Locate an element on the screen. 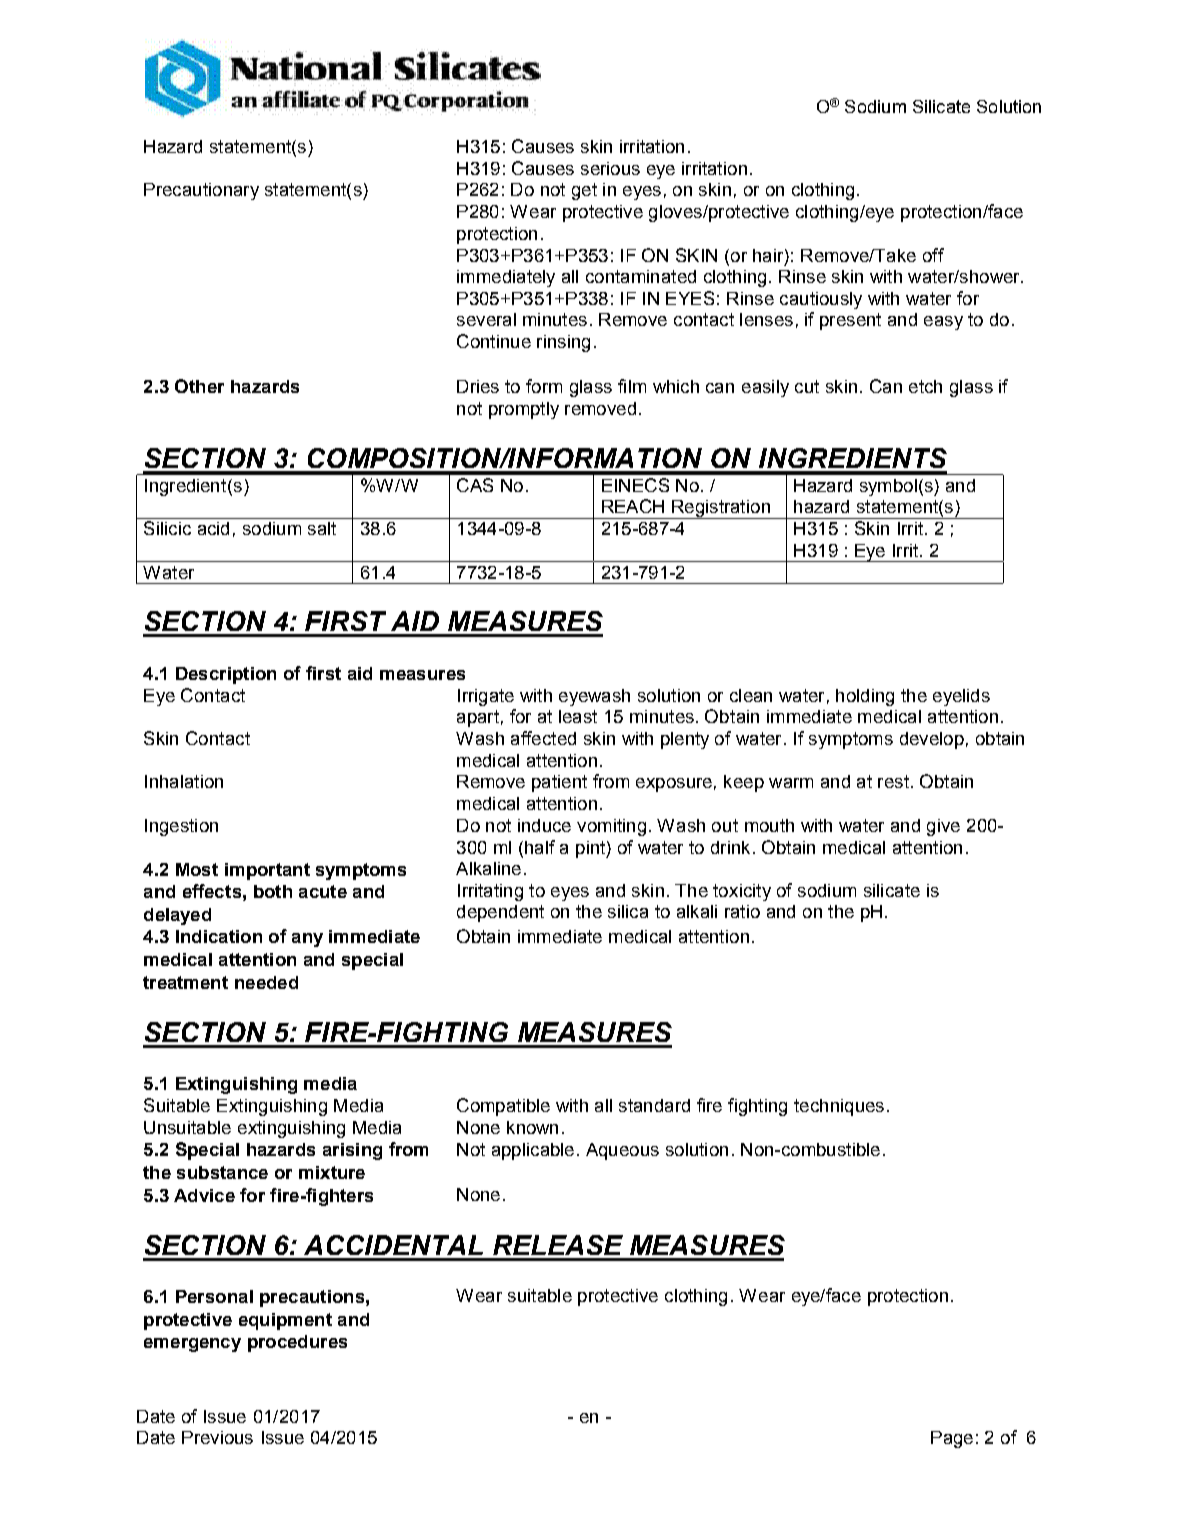 This screenshot has height=1525, width=1178. patient is located at coordinates (559, 783).
